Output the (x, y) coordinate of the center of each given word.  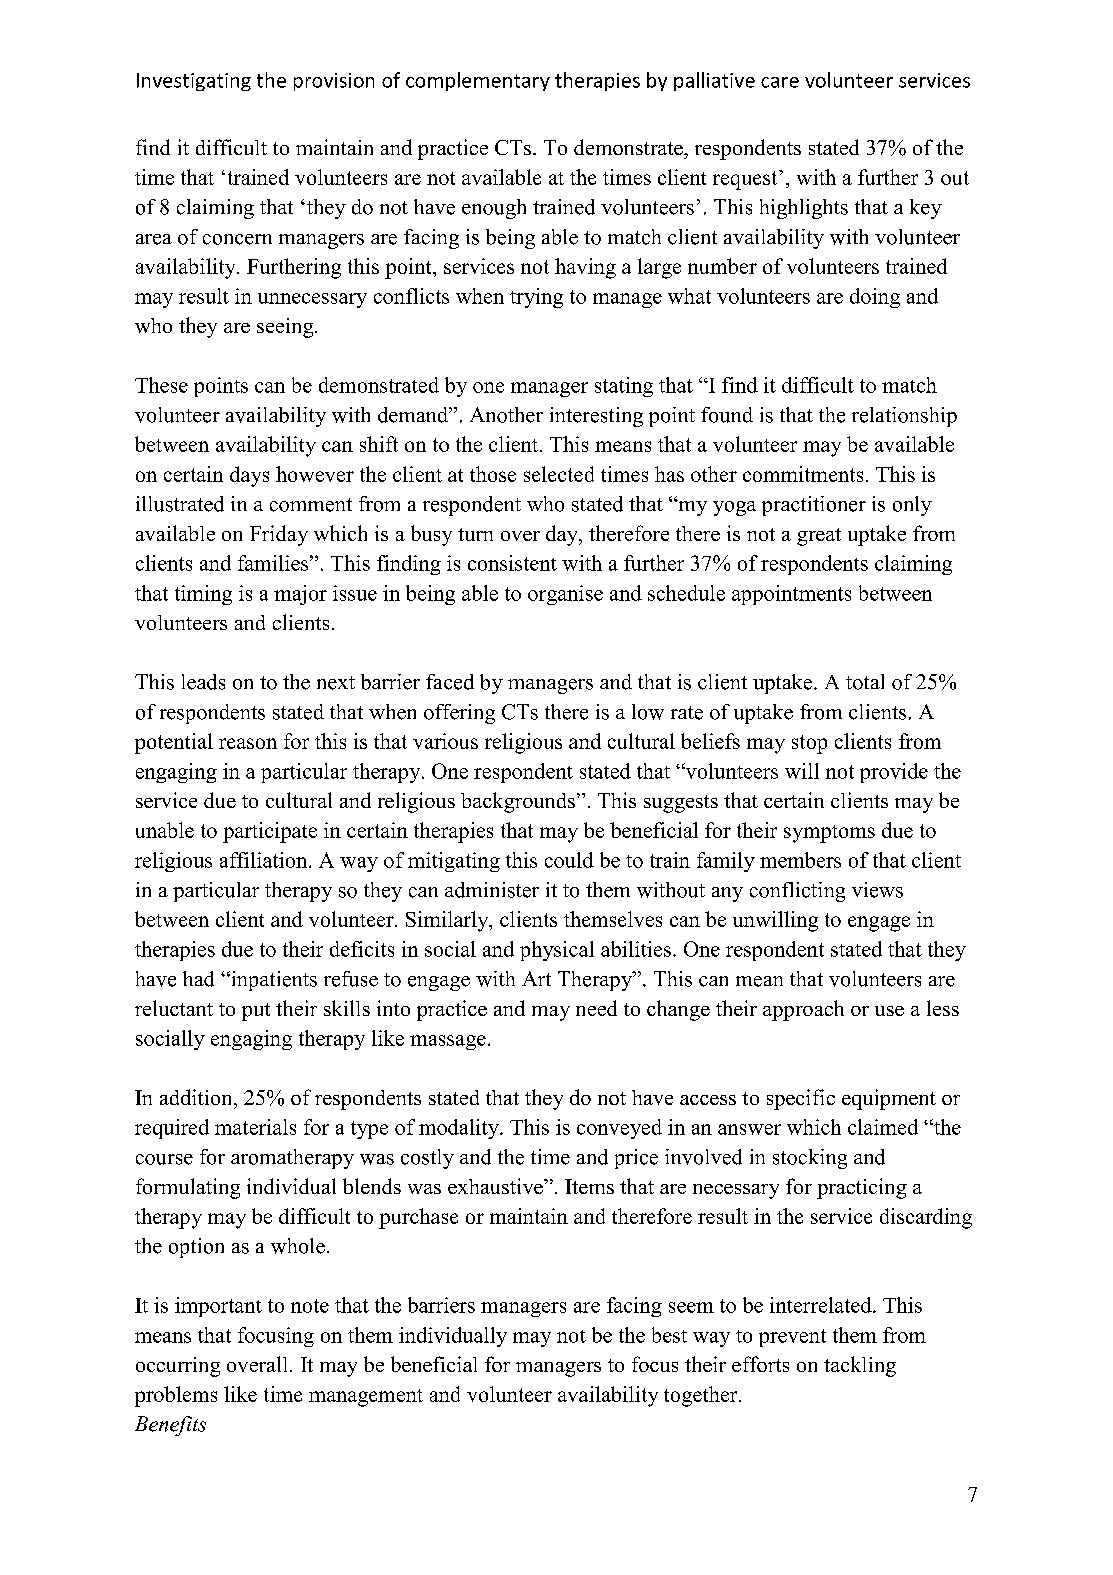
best (669, 1335)
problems (176, 1396)
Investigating (194, 82)
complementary (478, 81)
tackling (860, 1366)
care (780, 82)
